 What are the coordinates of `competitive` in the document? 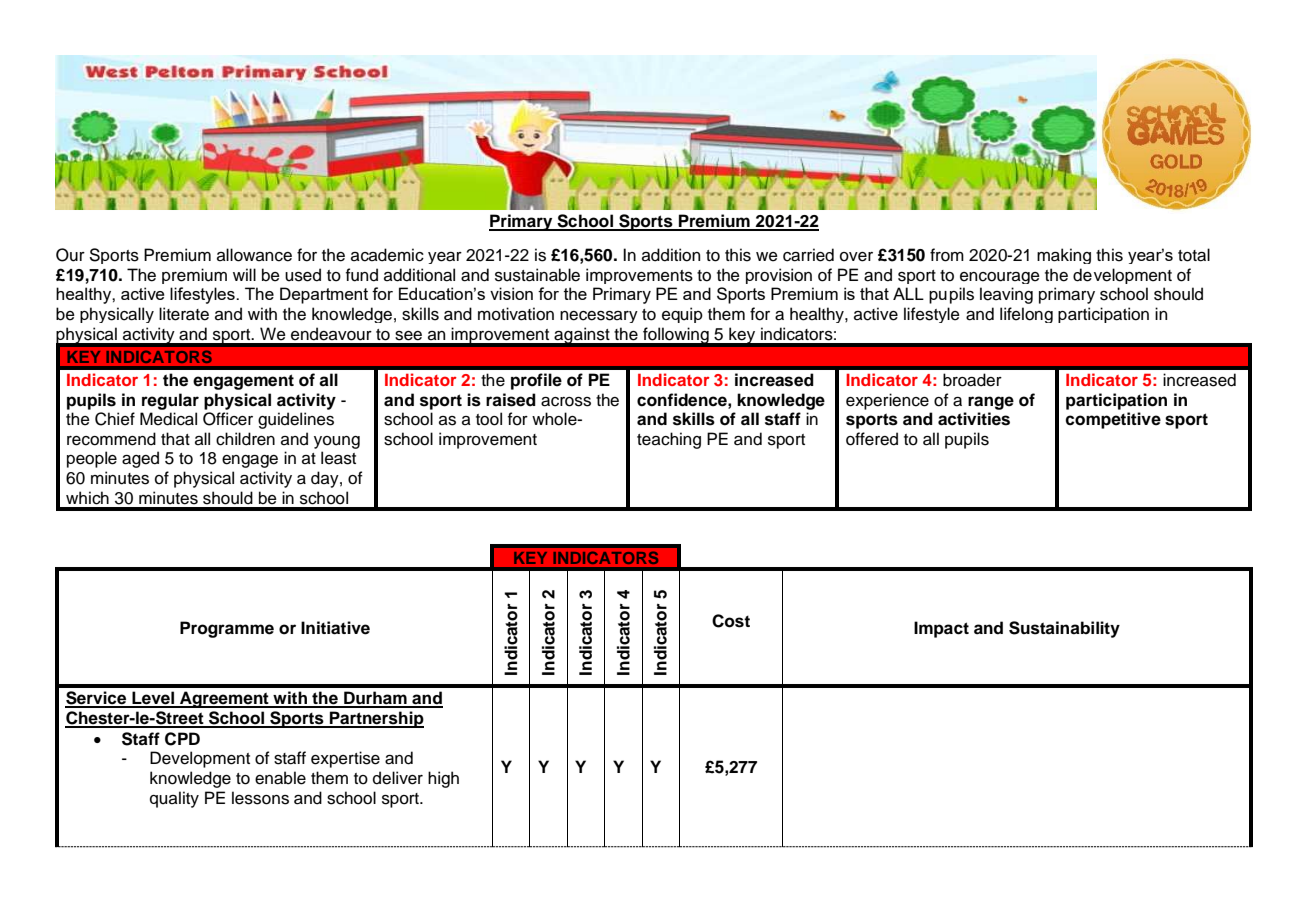 It's located at (1113, 420).
